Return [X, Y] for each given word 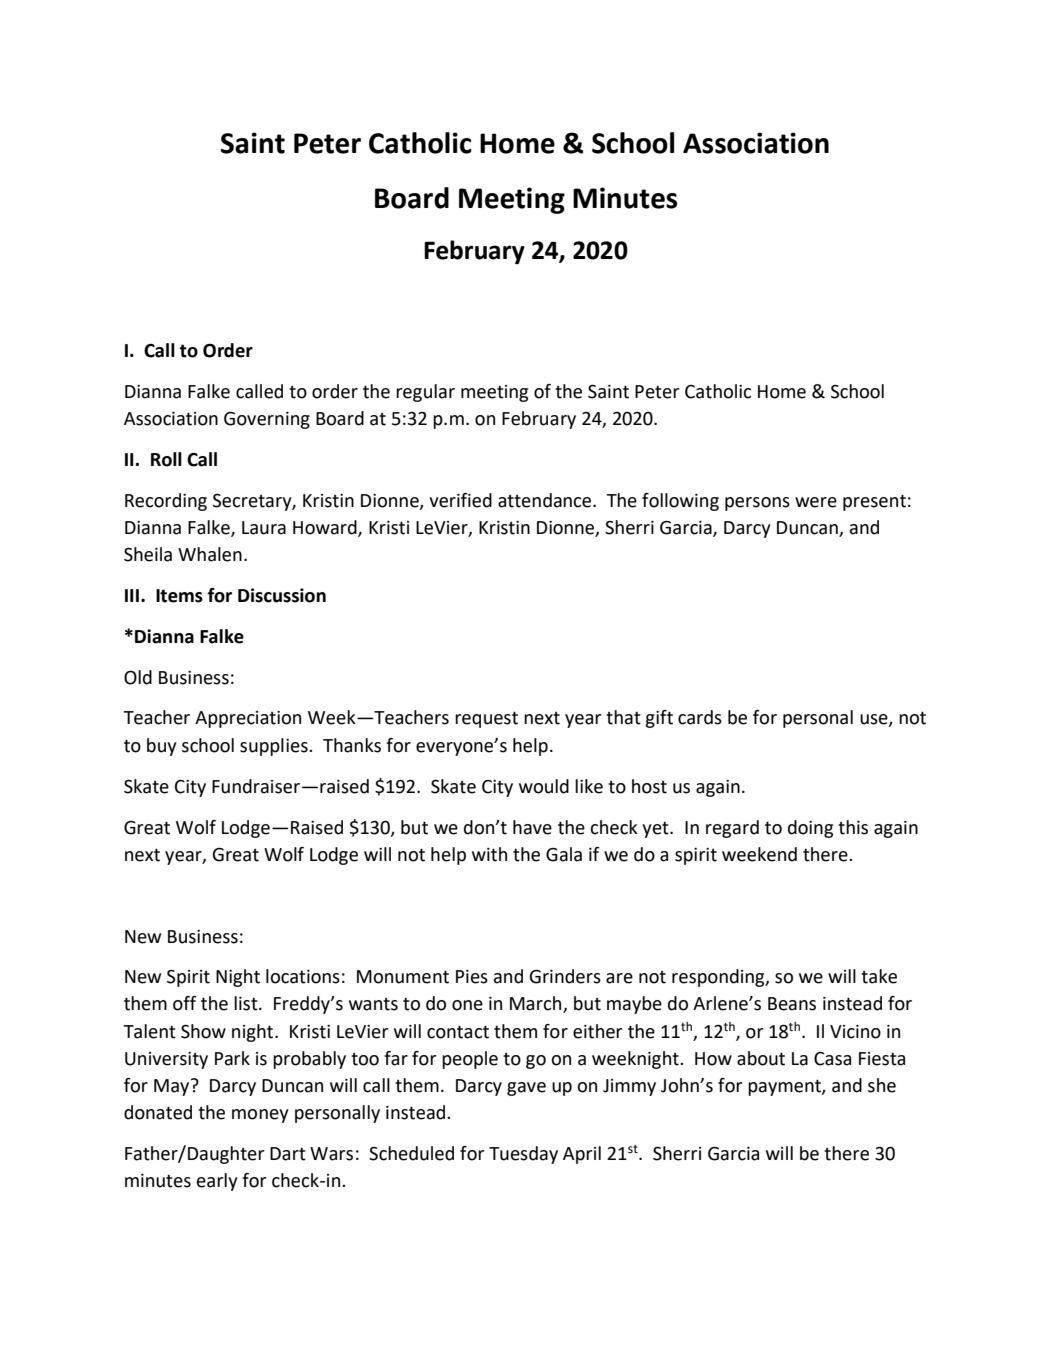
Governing [267, 420]
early [217, 1182]
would [544, 786]
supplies [275, 747]
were [816, 502]
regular [425, 393]
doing [810, 829]
